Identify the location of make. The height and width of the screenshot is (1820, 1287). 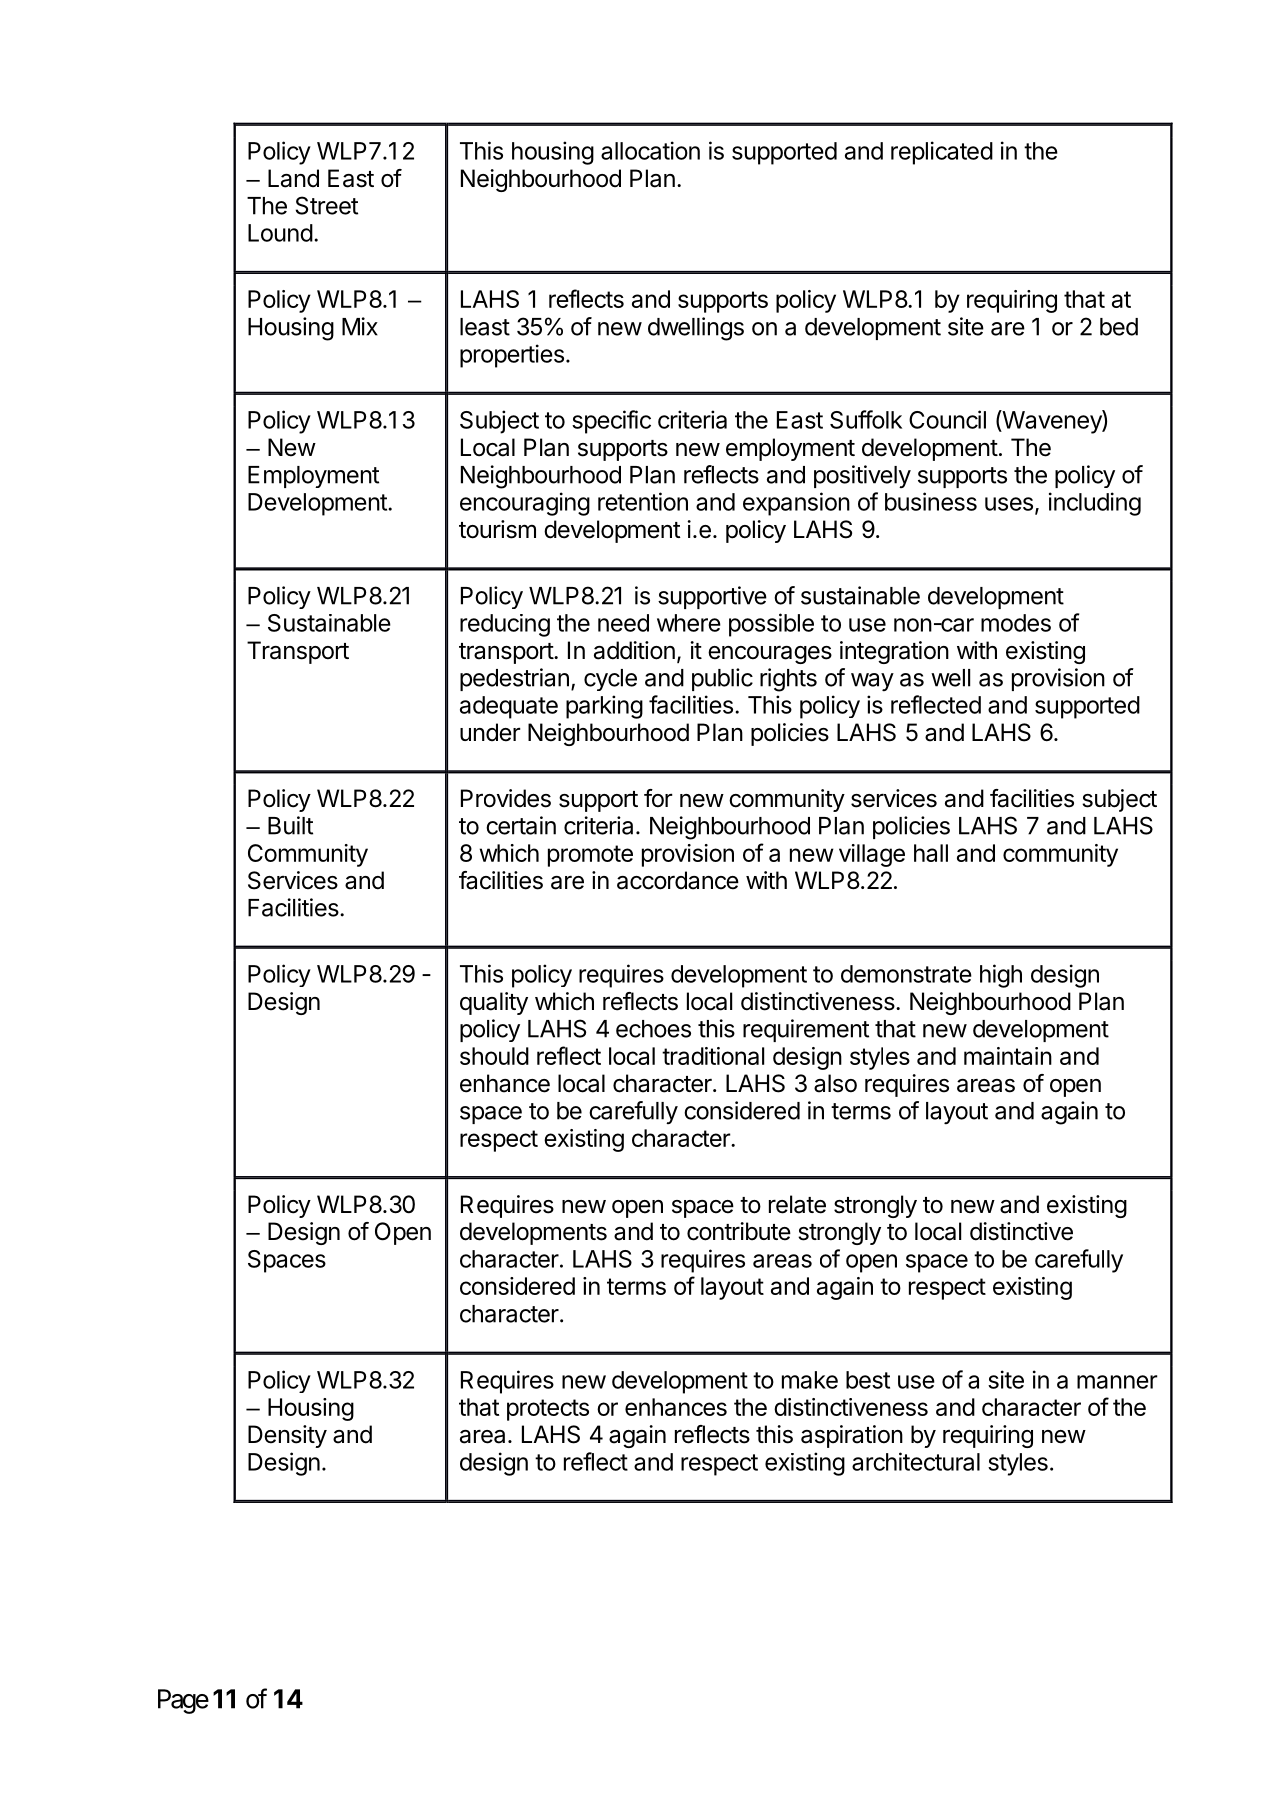
(810, 1380).
